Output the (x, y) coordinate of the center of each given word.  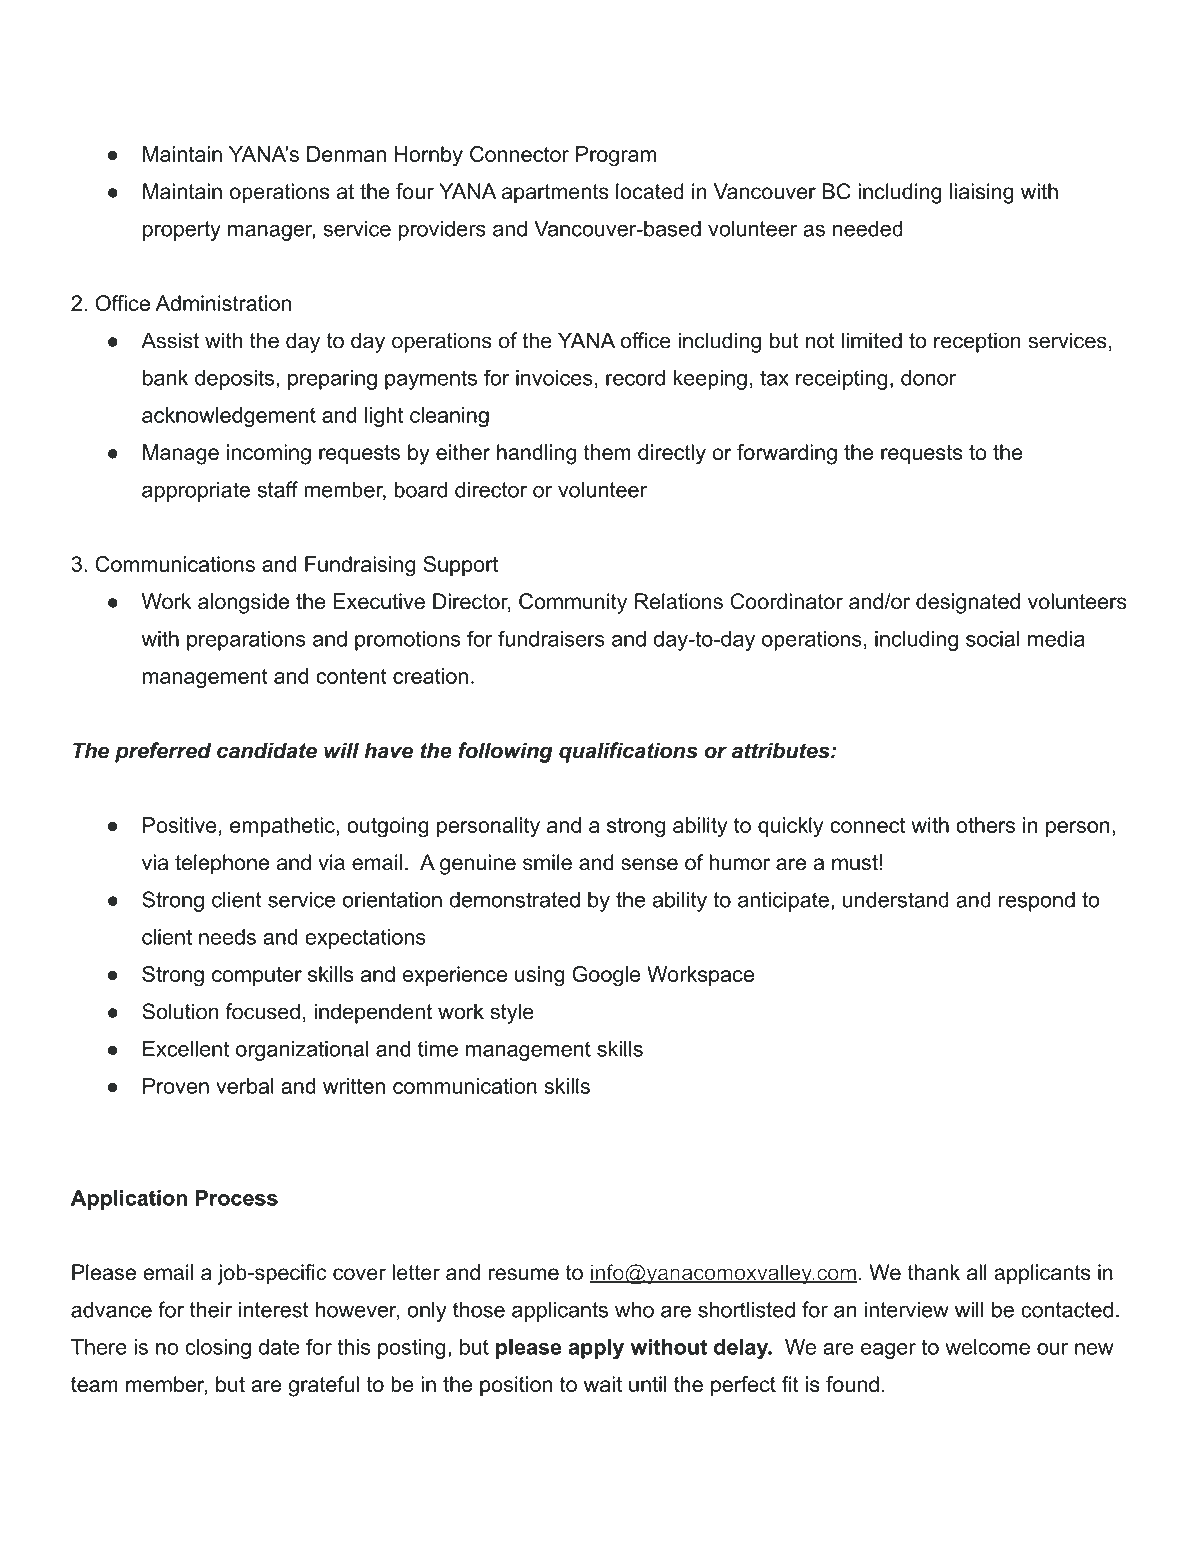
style (512, 1013)
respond (1037, 901)
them (607, 452)
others (985, 825)
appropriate (196, 491)
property (182, 231)
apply (596, 1349)
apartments (555, 194)
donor (928, 378)
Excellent (186, 1049)
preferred (163, 752)
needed (868, 228)
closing (218, 1349)
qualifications (628, 752)
